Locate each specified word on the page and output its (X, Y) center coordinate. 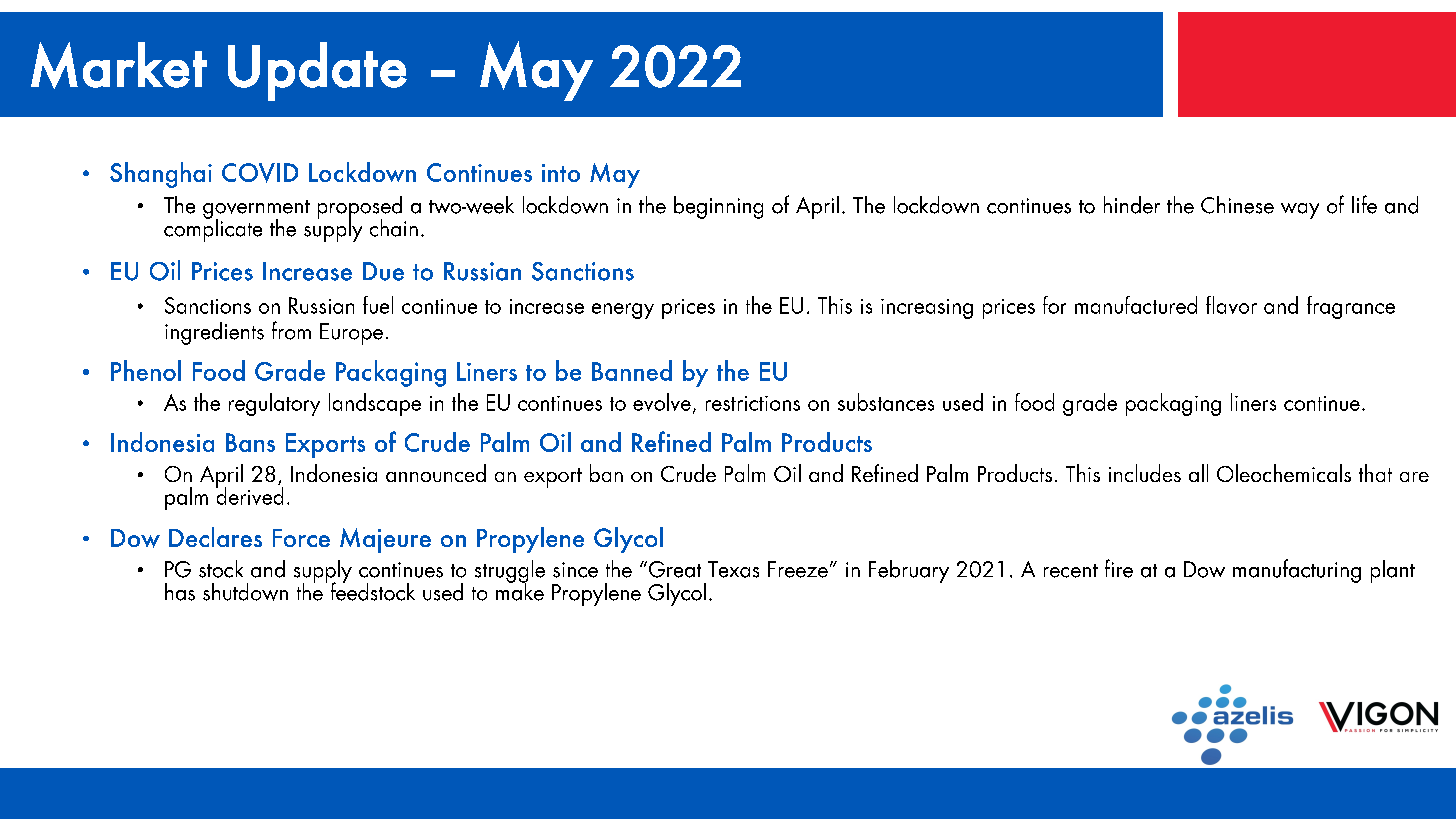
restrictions (753, 403)
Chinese (1237, 205)
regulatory (274, 404)
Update (317, 71)
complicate (213, 229)
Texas (733, 569)
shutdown (245, 592)
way (1300, 211)
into (561, 173)
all (1198, 473)
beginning (718, 207)
